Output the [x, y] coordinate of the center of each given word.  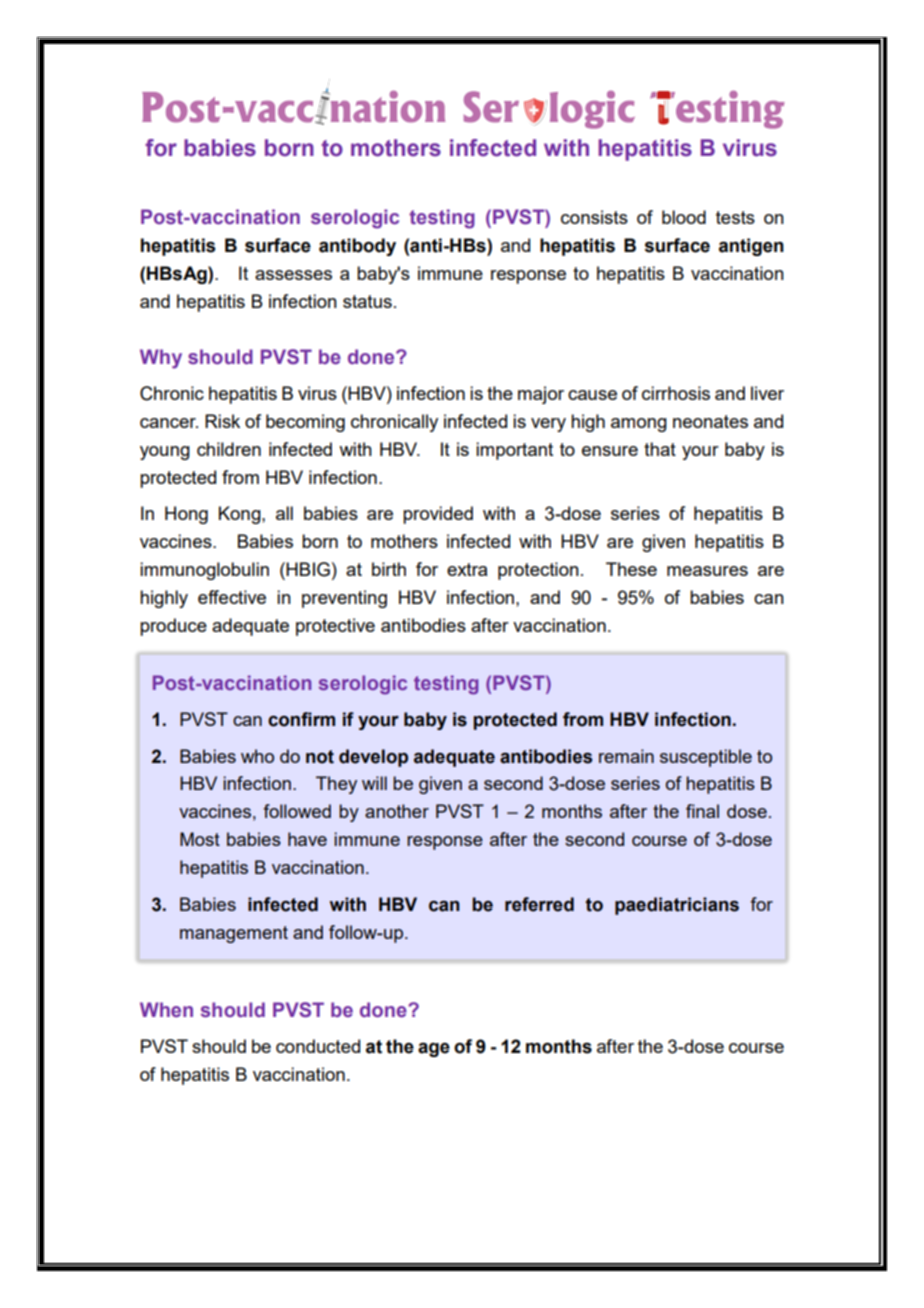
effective [232, 597]
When [166, 1010]
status [367, 301]
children [229, 449]
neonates [710, 421]
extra [467, 569]
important [514, 451]
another [397, 811]
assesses [293, 275]
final [702, 811]
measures [707, 571]
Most [200, 839]
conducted [318, 1046]
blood [684, 217]
